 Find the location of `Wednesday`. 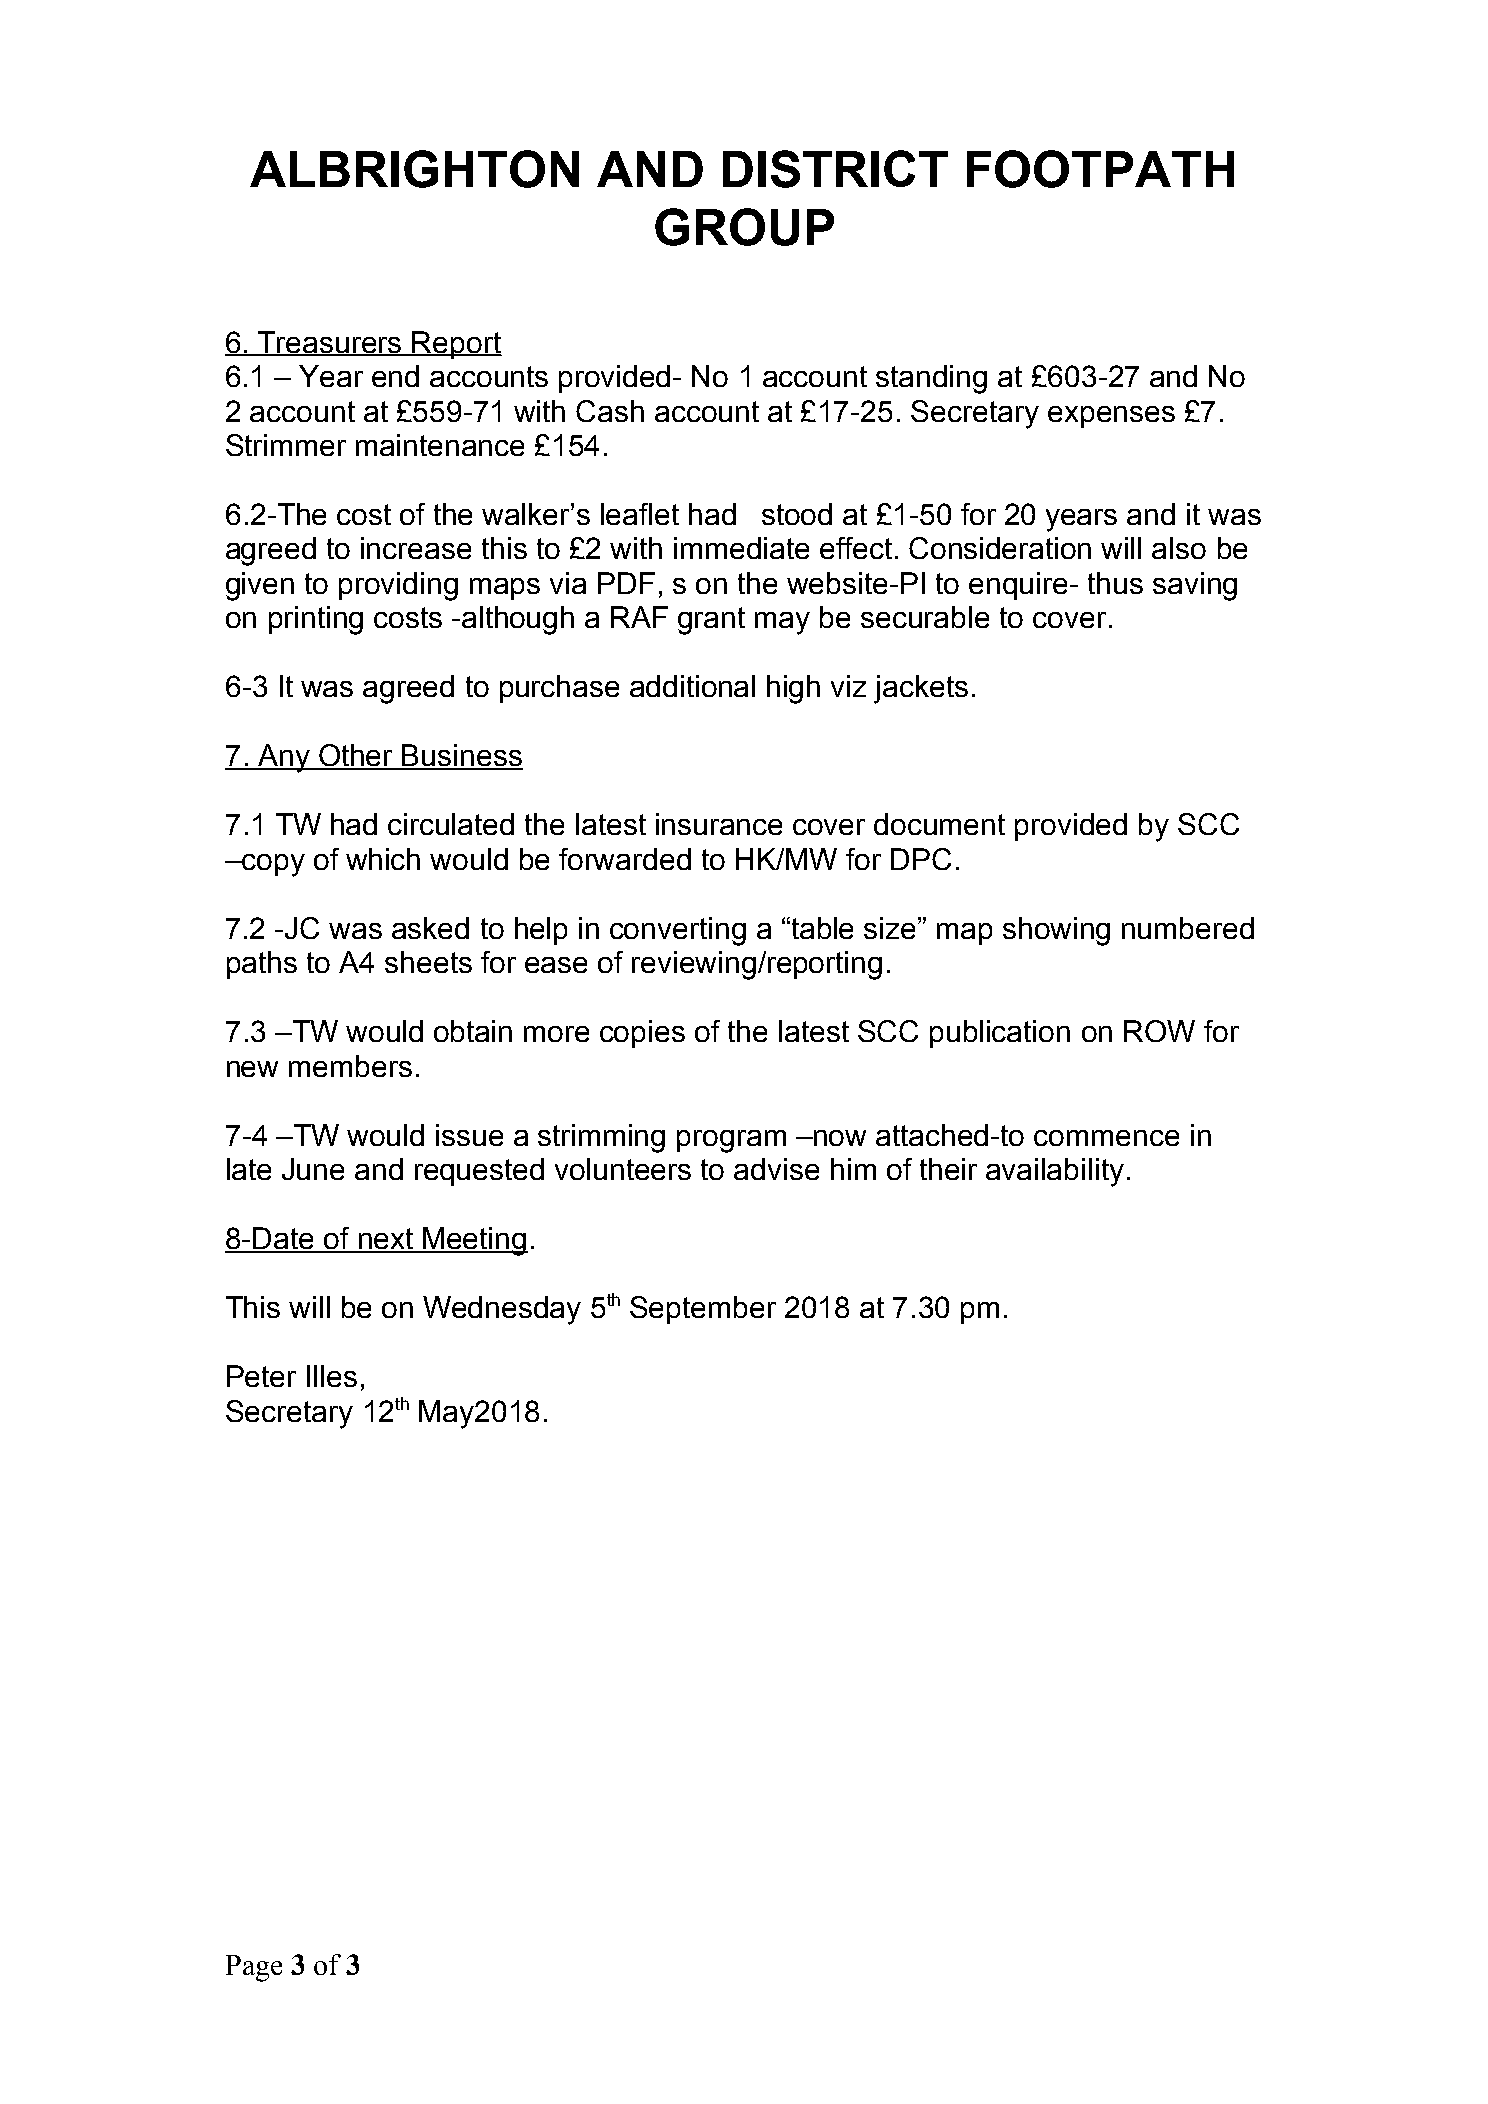

Wednesday is located at coordinates (502, 1310).
